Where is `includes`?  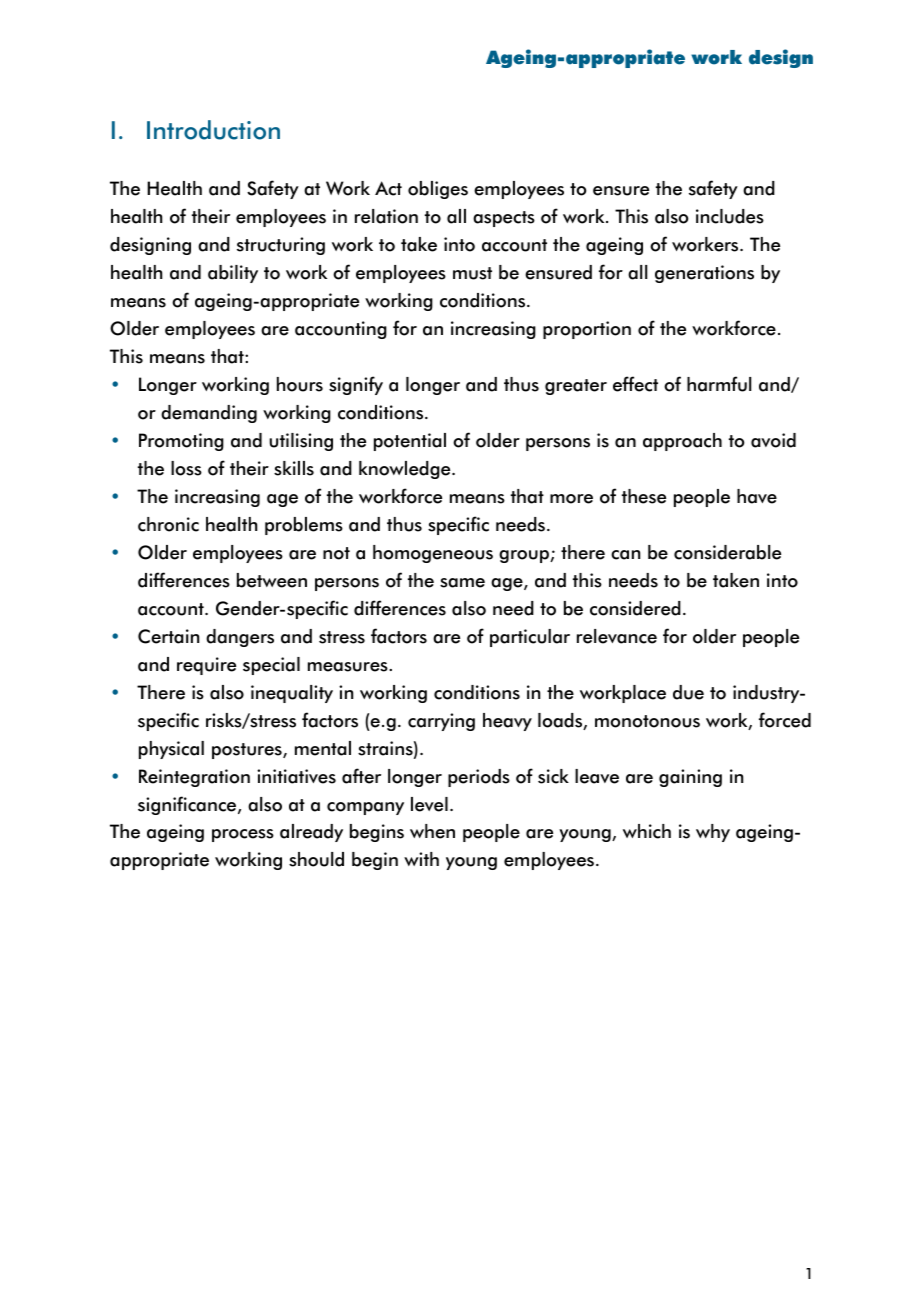
includes is located at coordinates (730, 216).
